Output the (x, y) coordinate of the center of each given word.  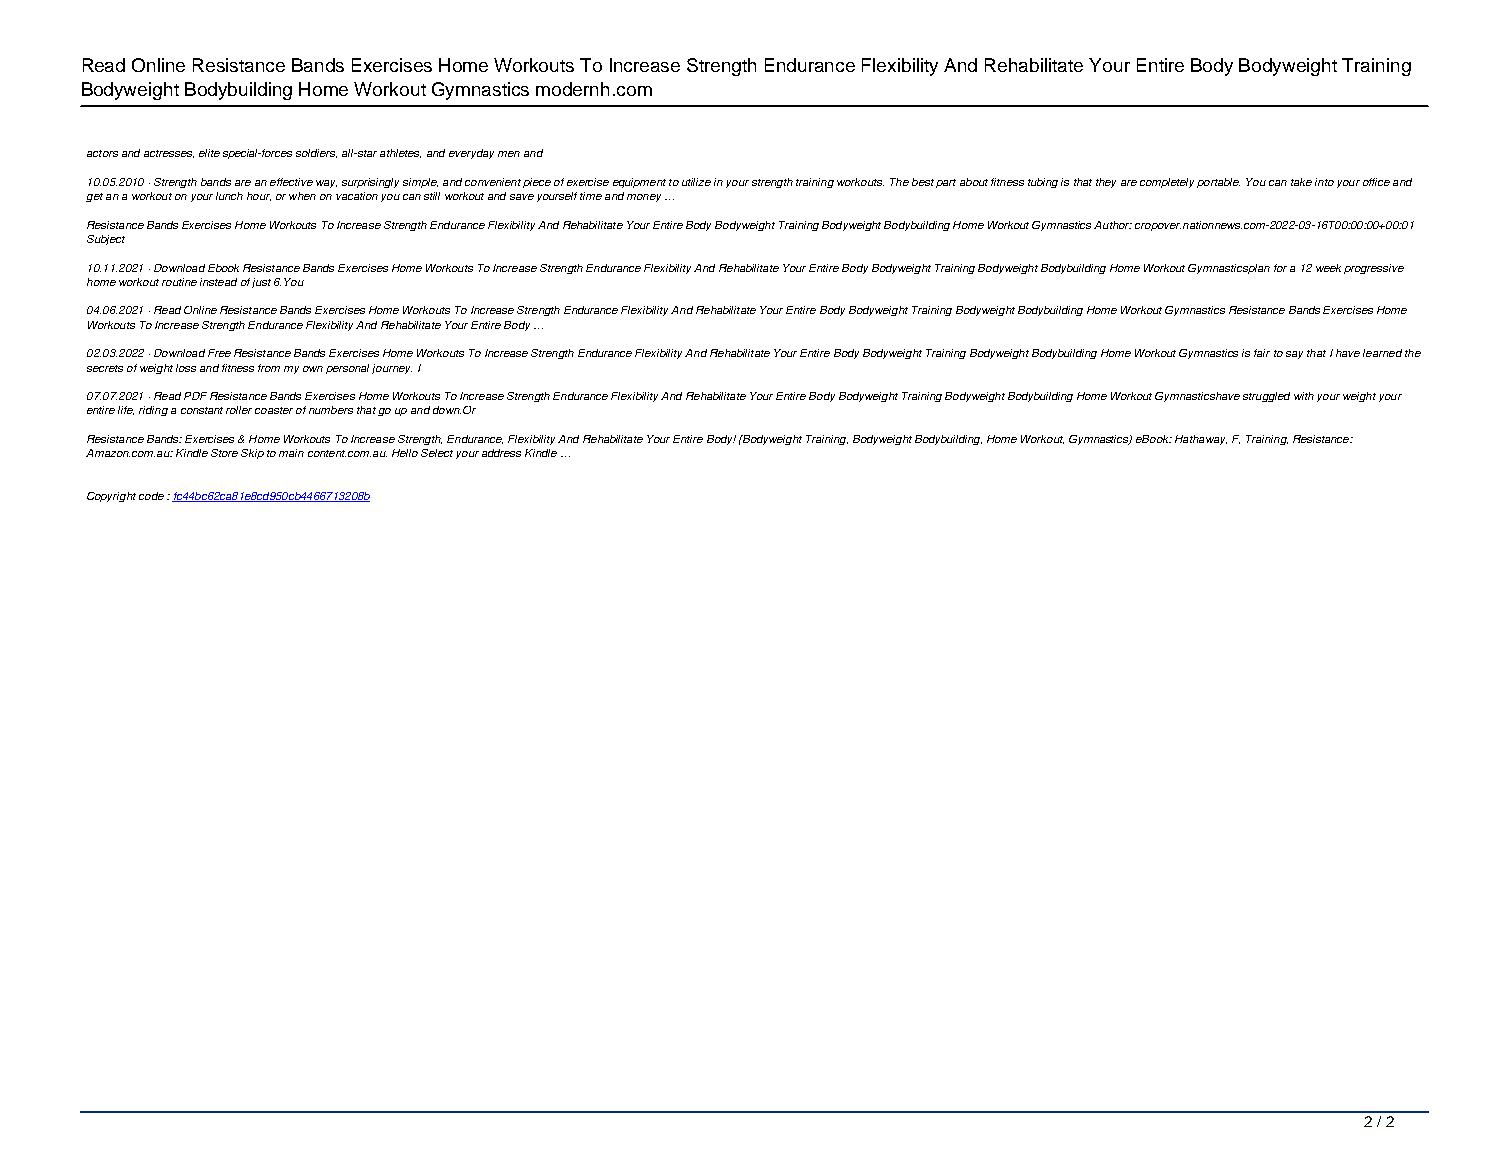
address (501, 453)
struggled (1266, 397)
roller (239, 410)
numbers (331, 410)
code (151, 496)
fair (1262, 353)
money (644, 198)
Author (1113, 225)
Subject (106, 240)
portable (1218, 183)
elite (209, 153)
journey (392, 369)
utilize (696, 182)
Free (219, 353)
